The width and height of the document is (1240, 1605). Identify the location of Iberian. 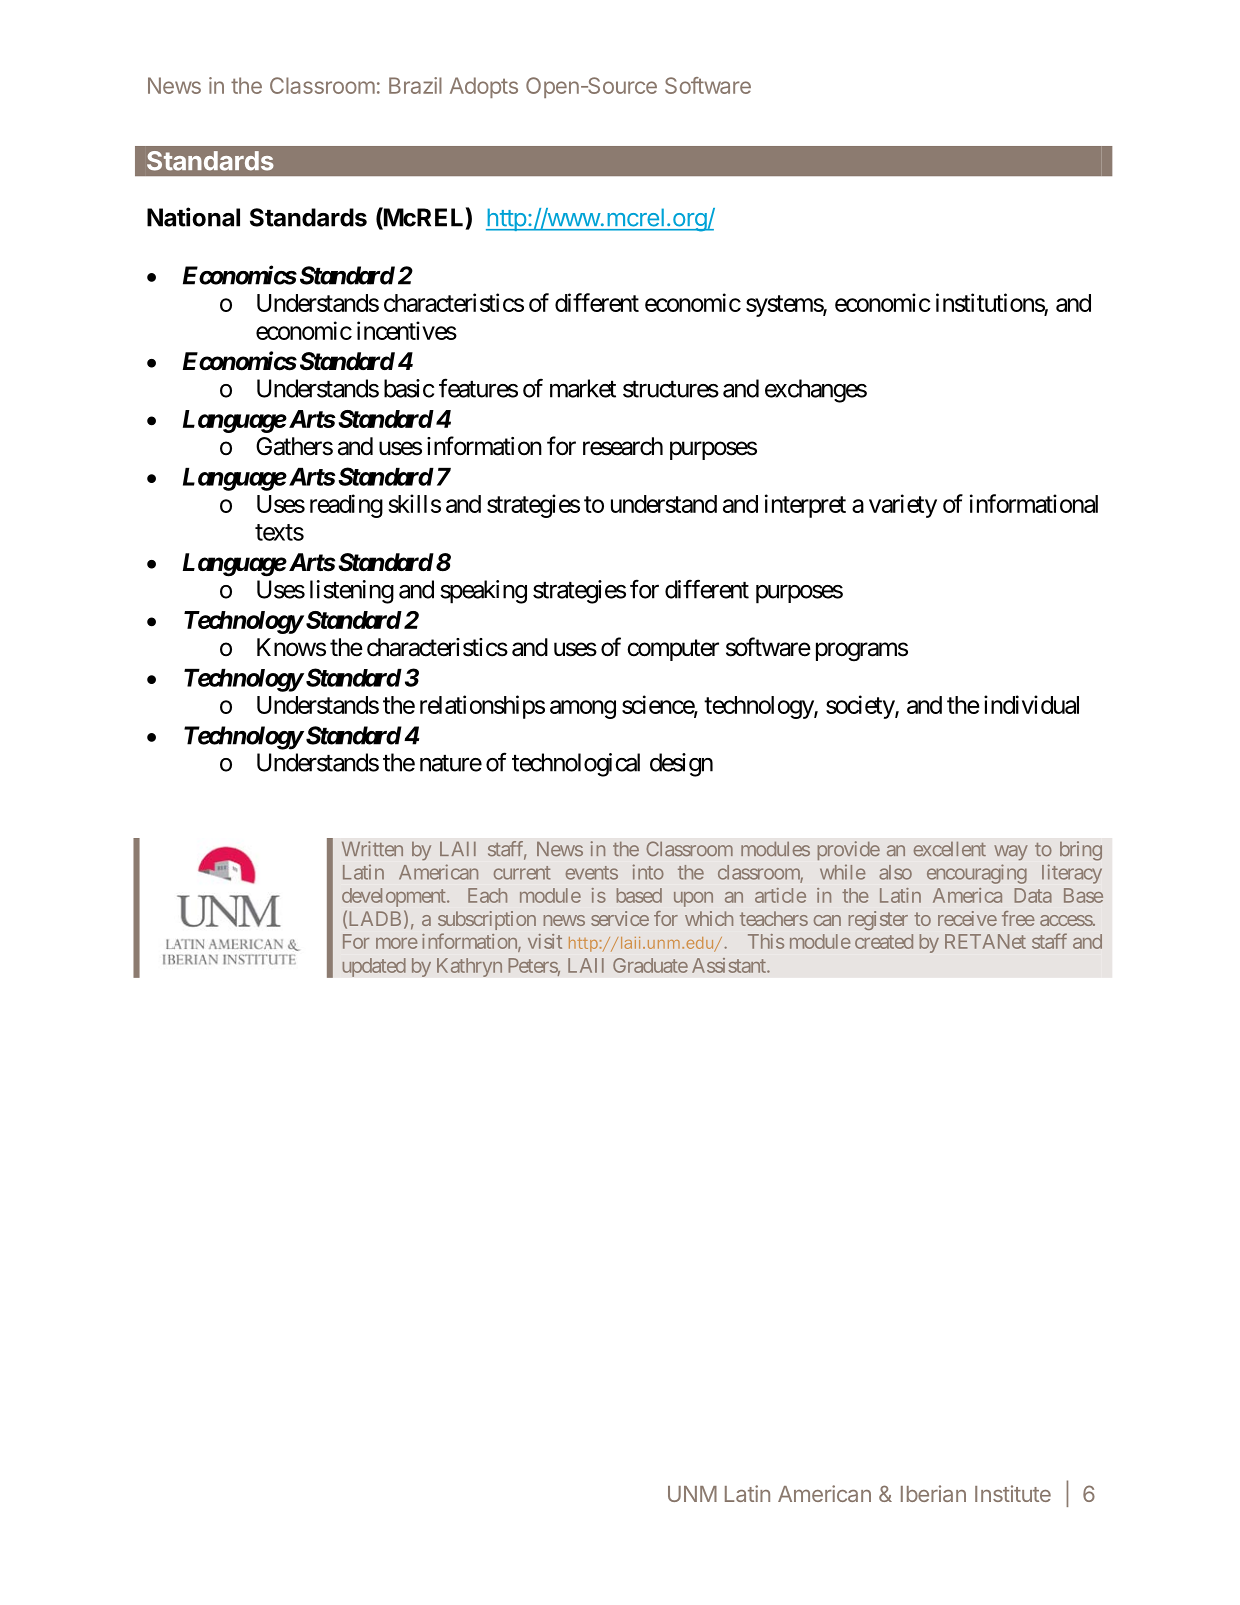
(933, 1493).
